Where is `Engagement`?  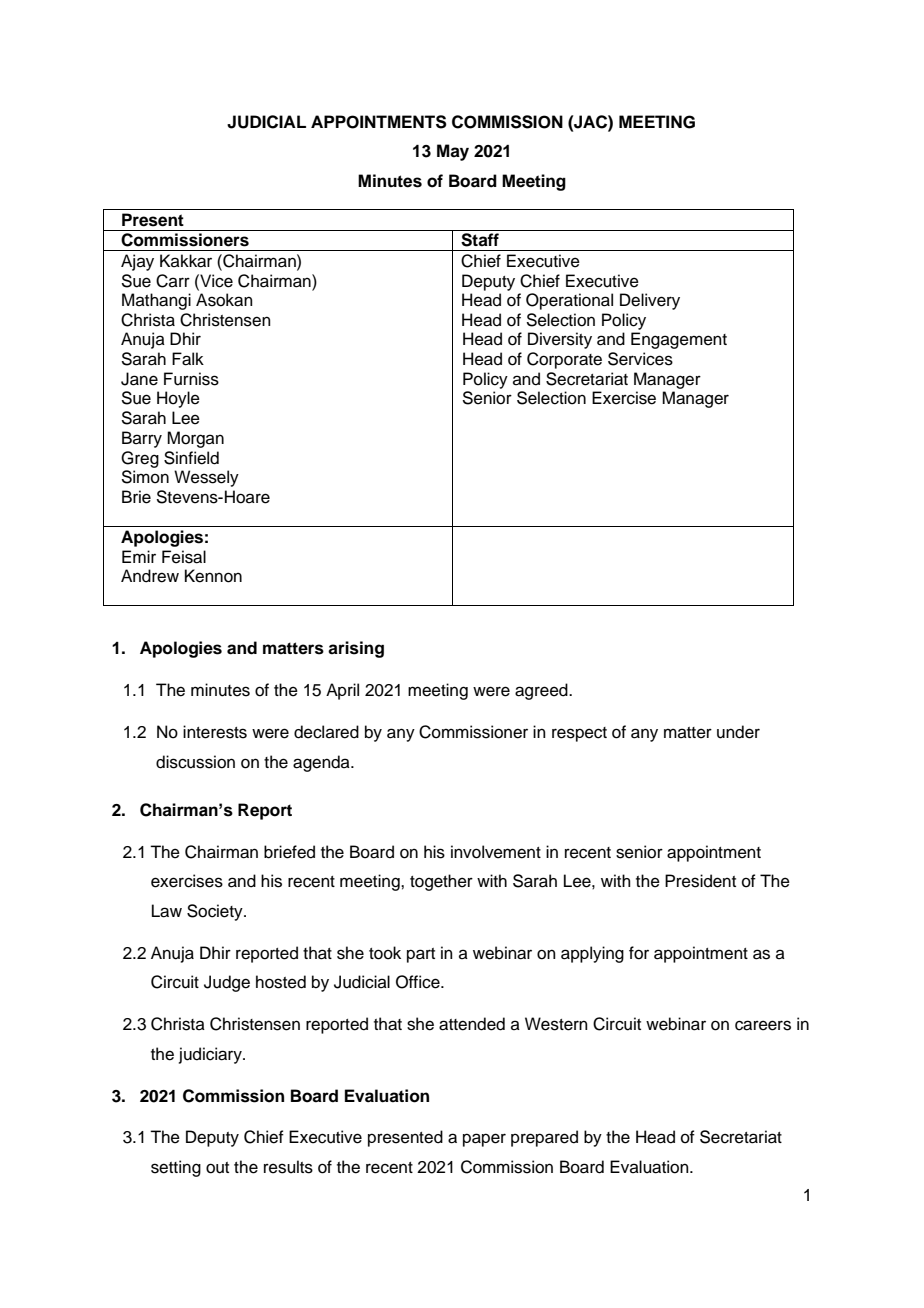 Engagement is located at coordinates (679, 340).
